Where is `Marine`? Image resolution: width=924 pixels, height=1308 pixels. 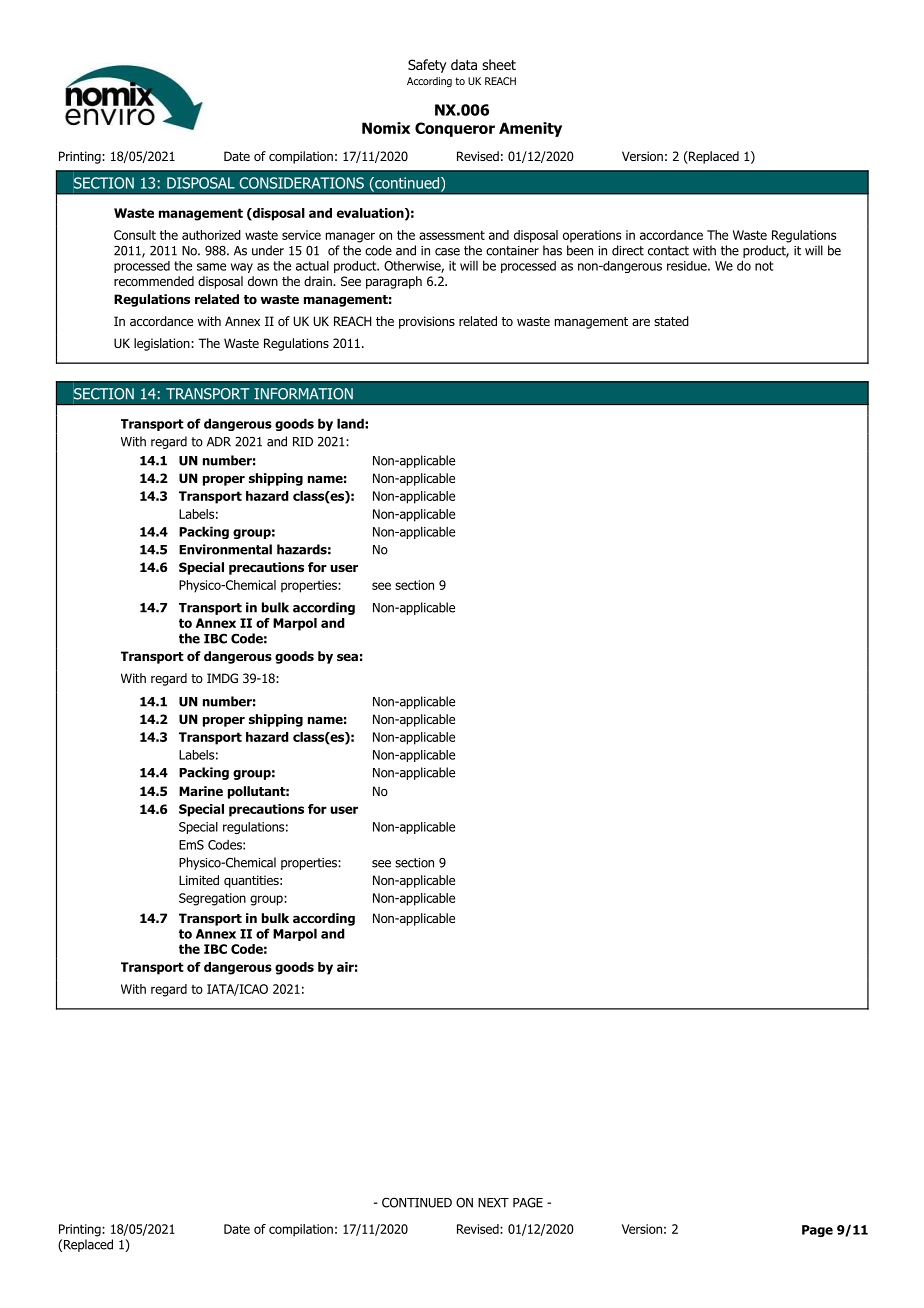
Marine is located at coordinates (201, 791).
